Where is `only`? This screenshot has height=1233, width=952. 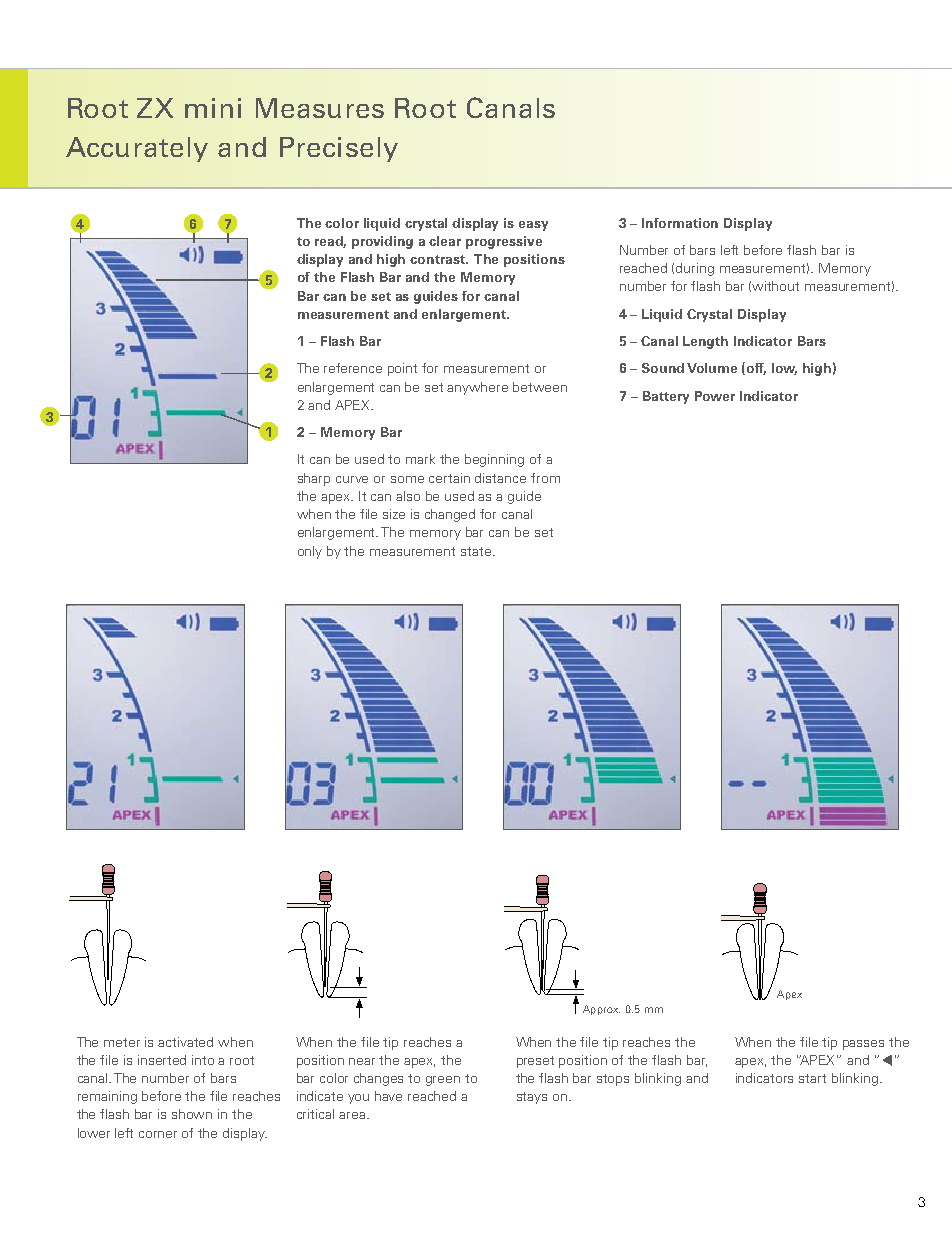 only is located at coordinates (310, 552).
